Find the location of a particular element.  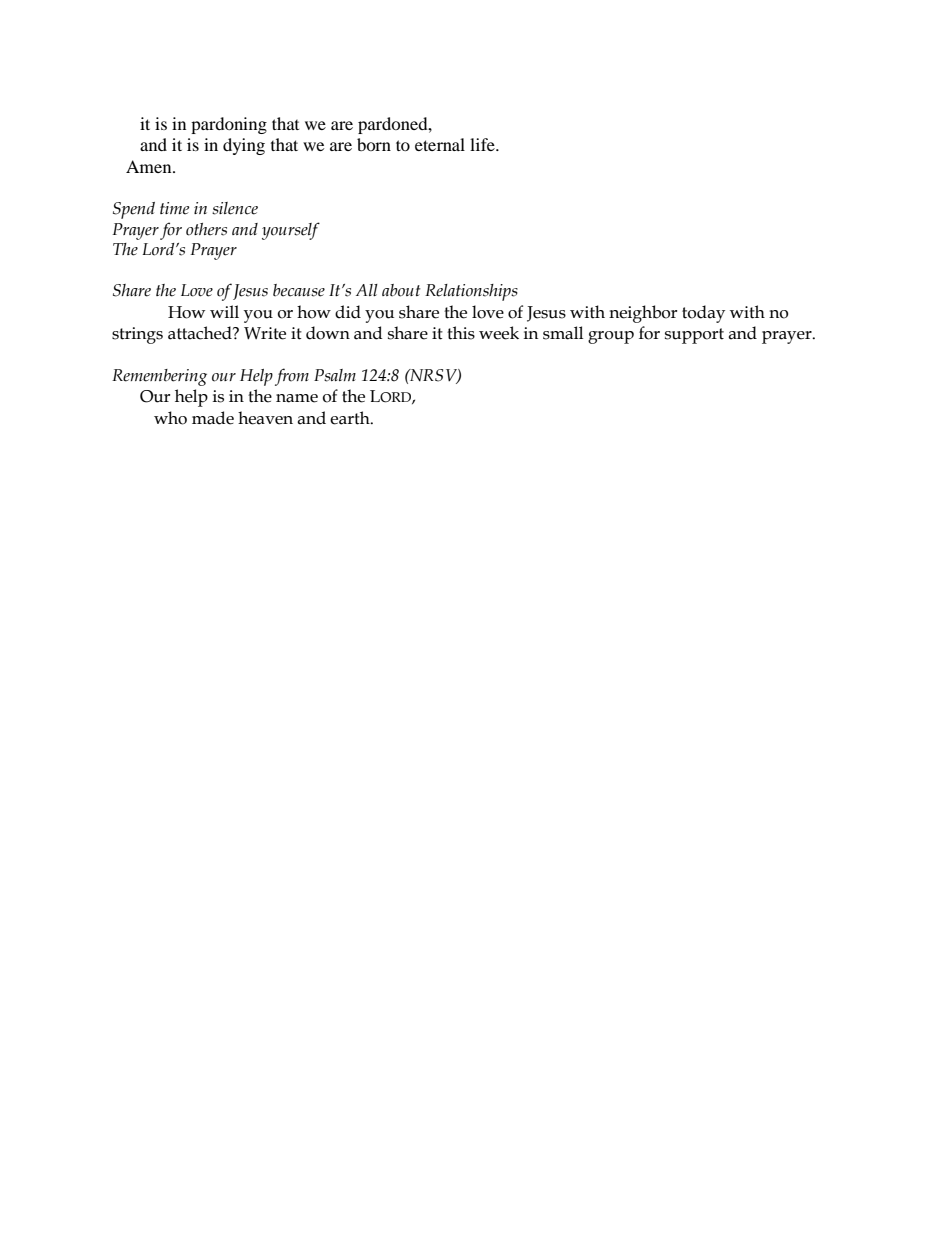

pardoning is located at coordinates (229, 125).
